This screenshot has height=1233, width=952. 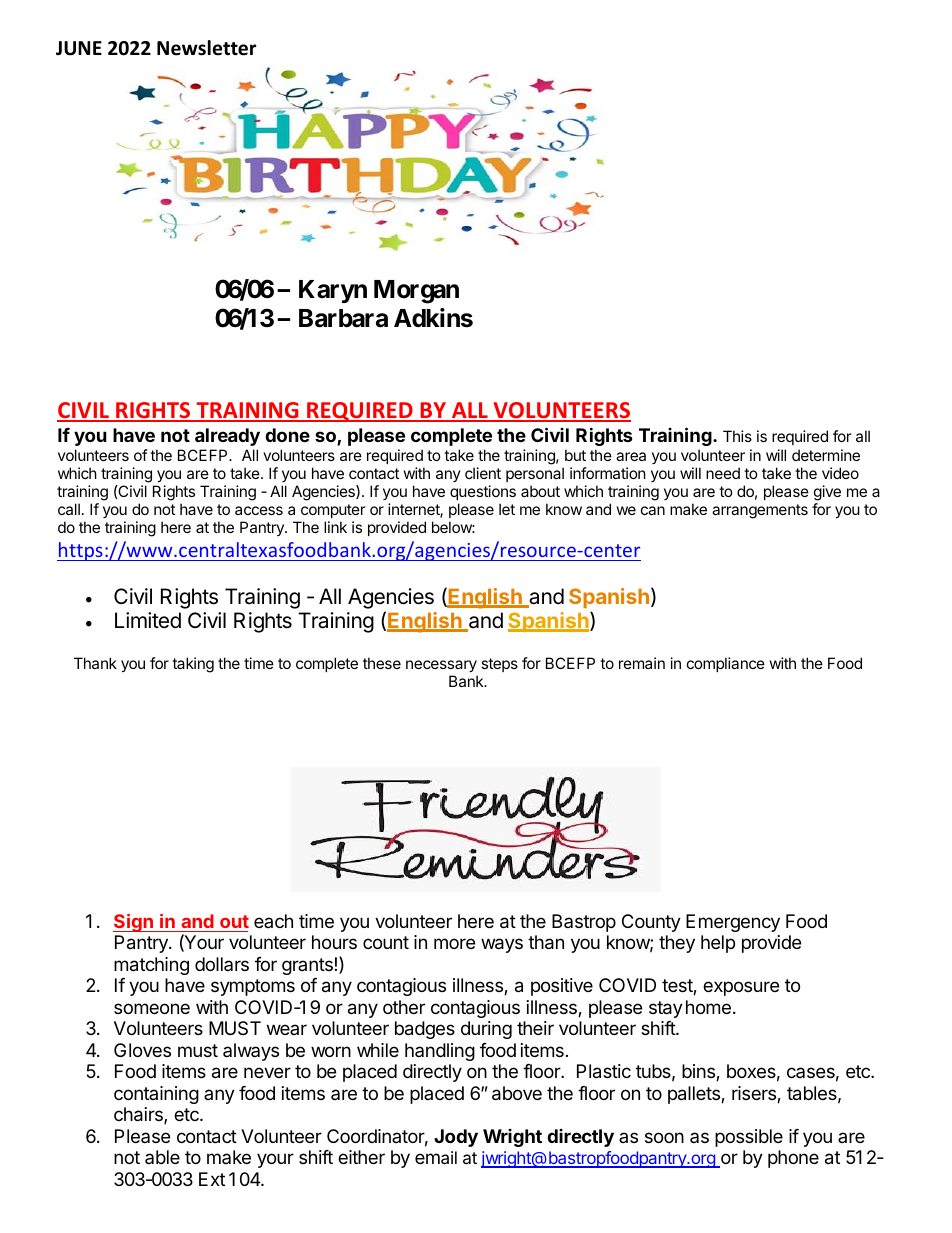 What do you see at coordinates (456, 1138) in the screenshot?
I see `Jody` at bounding box center [456, 1138].
